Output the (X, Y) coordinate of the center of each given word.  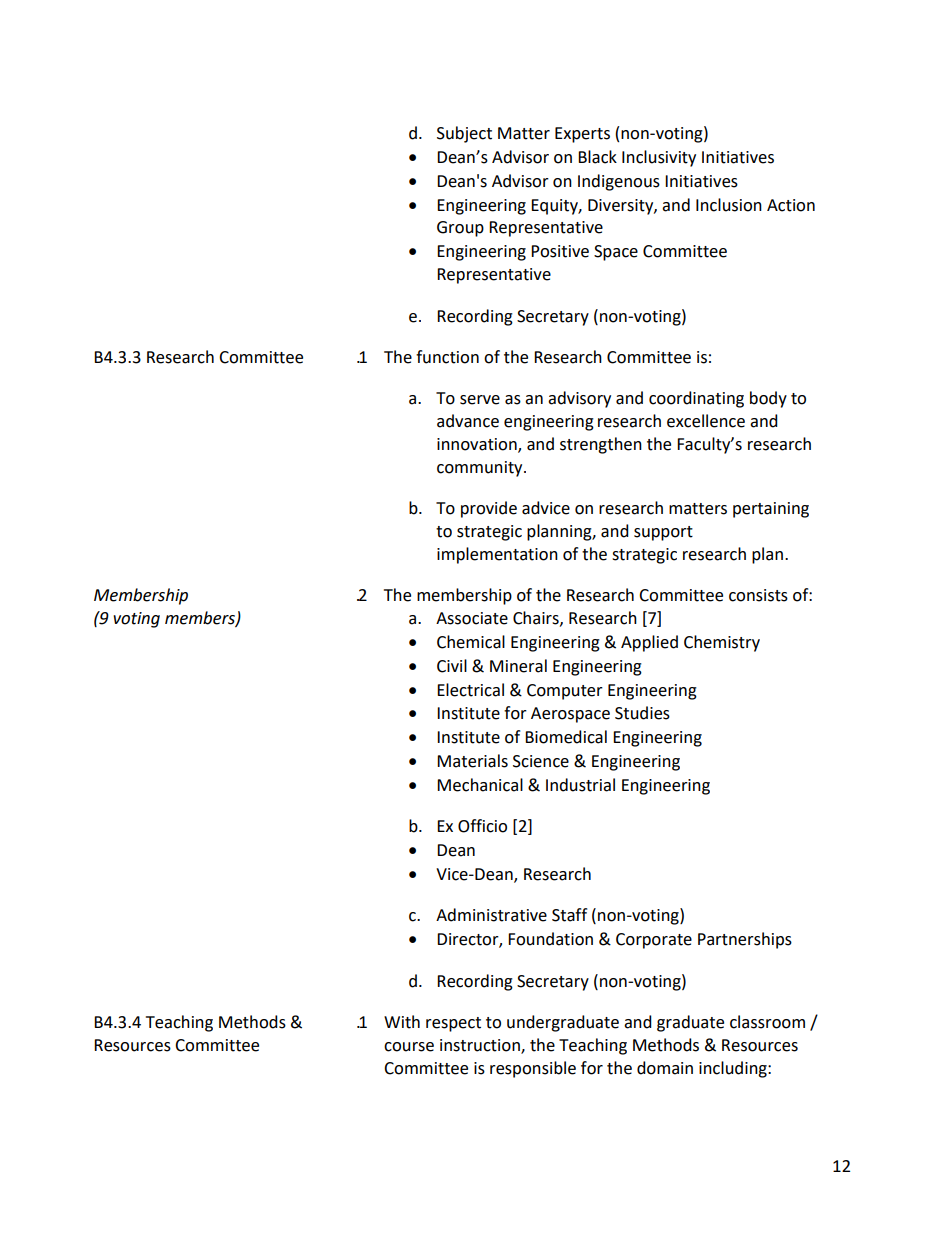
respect (453, 1024)
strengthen (601, 445)
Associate (472, 618)
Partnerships (745, 940)
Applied (649, 643)
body (768, 399)
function (447, 357)
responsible (533, 1069)
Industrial (580, 785)
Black (597, 157)
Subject (464, 134)
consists (758, 595)
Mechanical (480, 785)
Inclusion (729, 205)
